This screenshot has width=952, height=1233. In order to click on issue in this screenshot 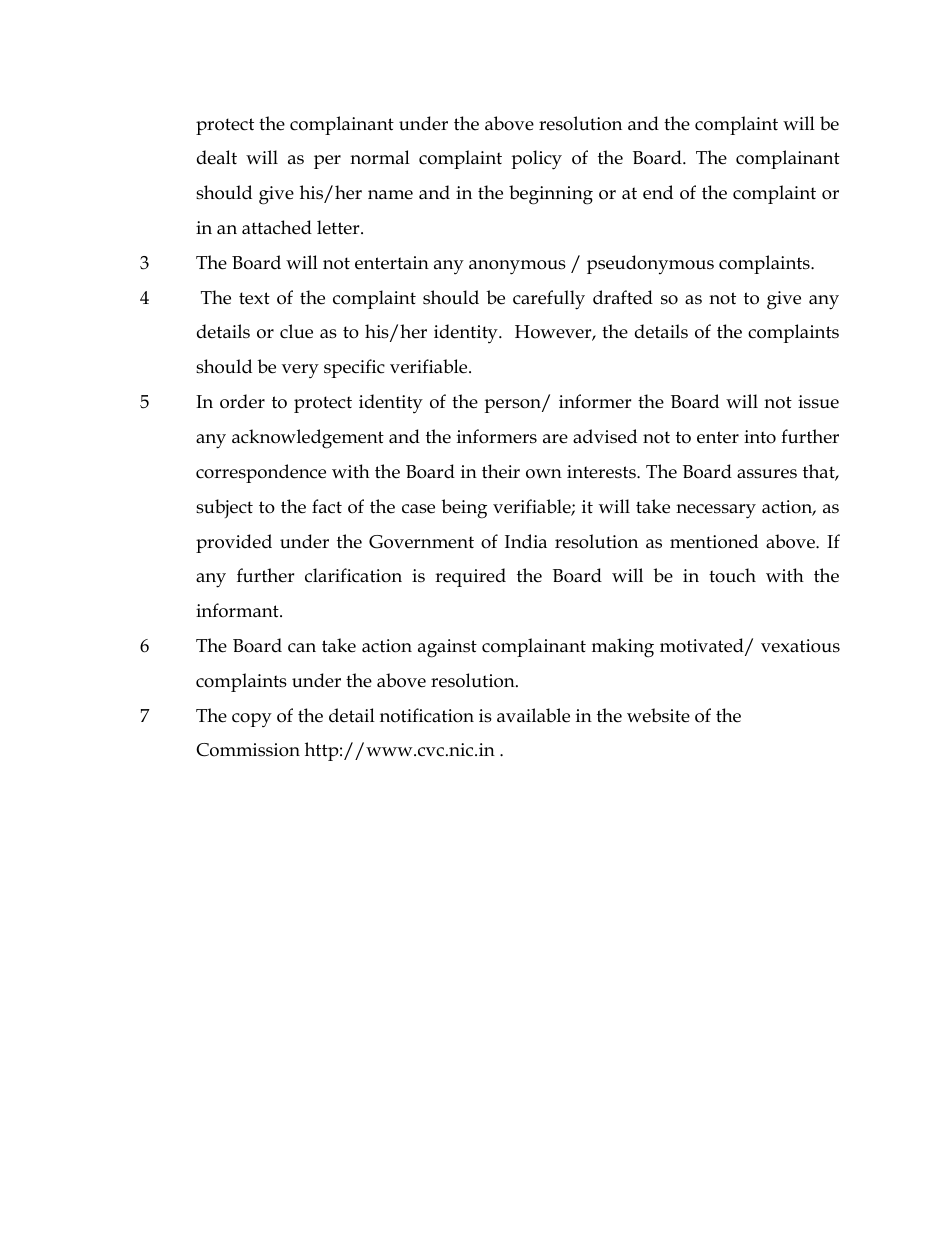, I will do `click(818, 402)`.
